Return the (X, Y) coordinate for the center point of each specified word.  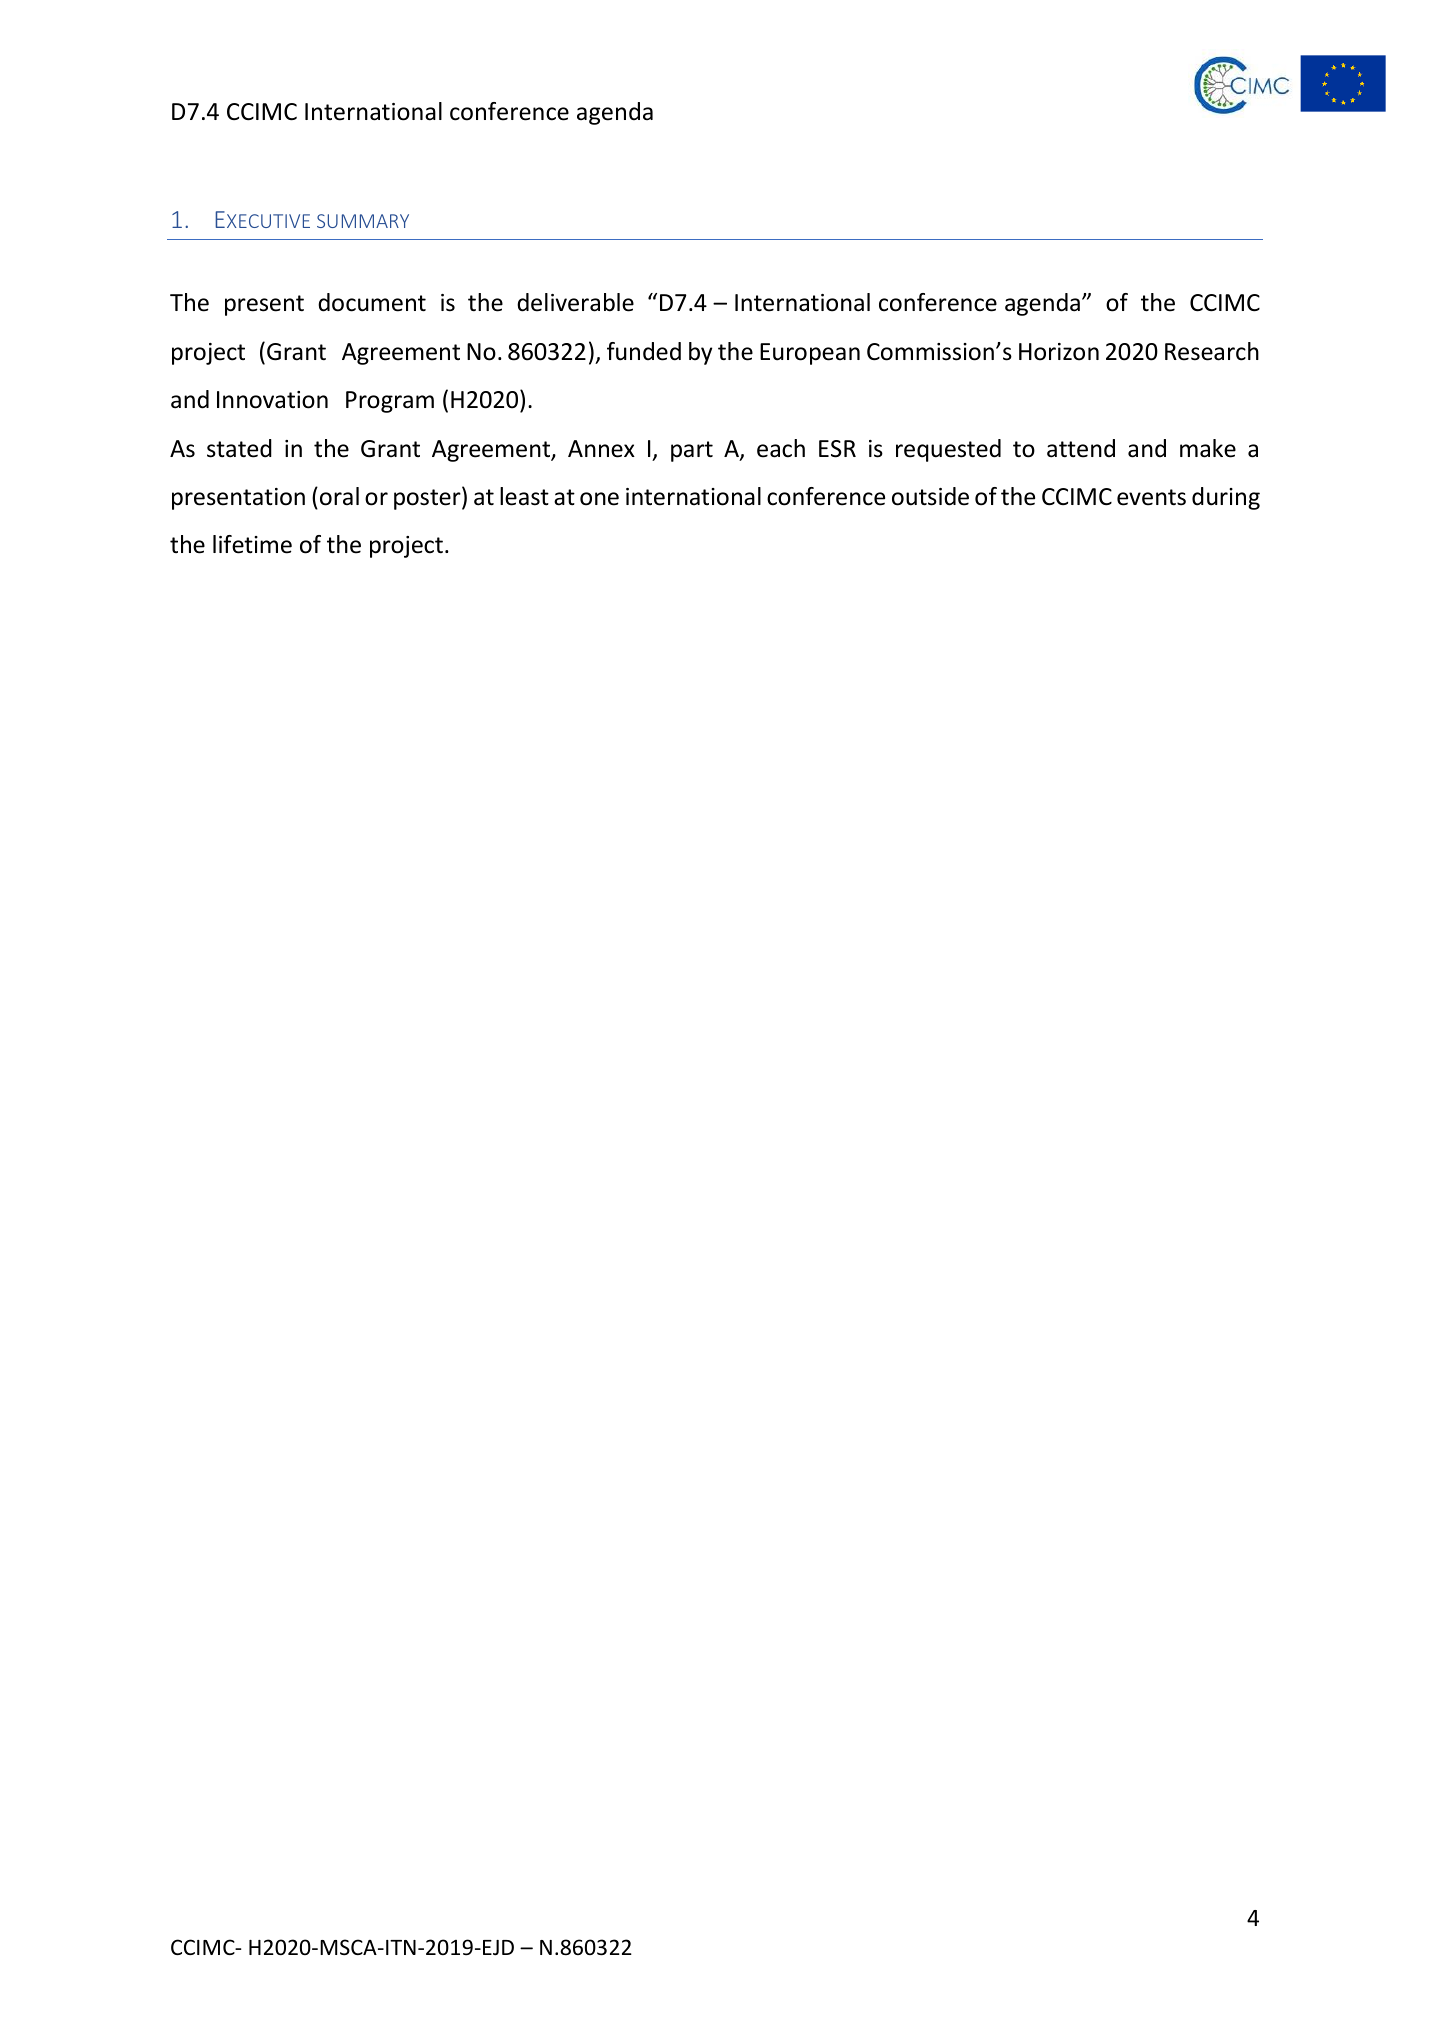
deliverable (575, 302)
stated (239, 448)
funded (644, 351)
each (781, 448)
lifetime (252, 544)
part (692, 451)
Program (390, 402)
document (372, 302)
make (1208, 448)
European (810, 354)
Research (1212, 351)
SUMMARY (363, 221)
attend (1081, 448)
